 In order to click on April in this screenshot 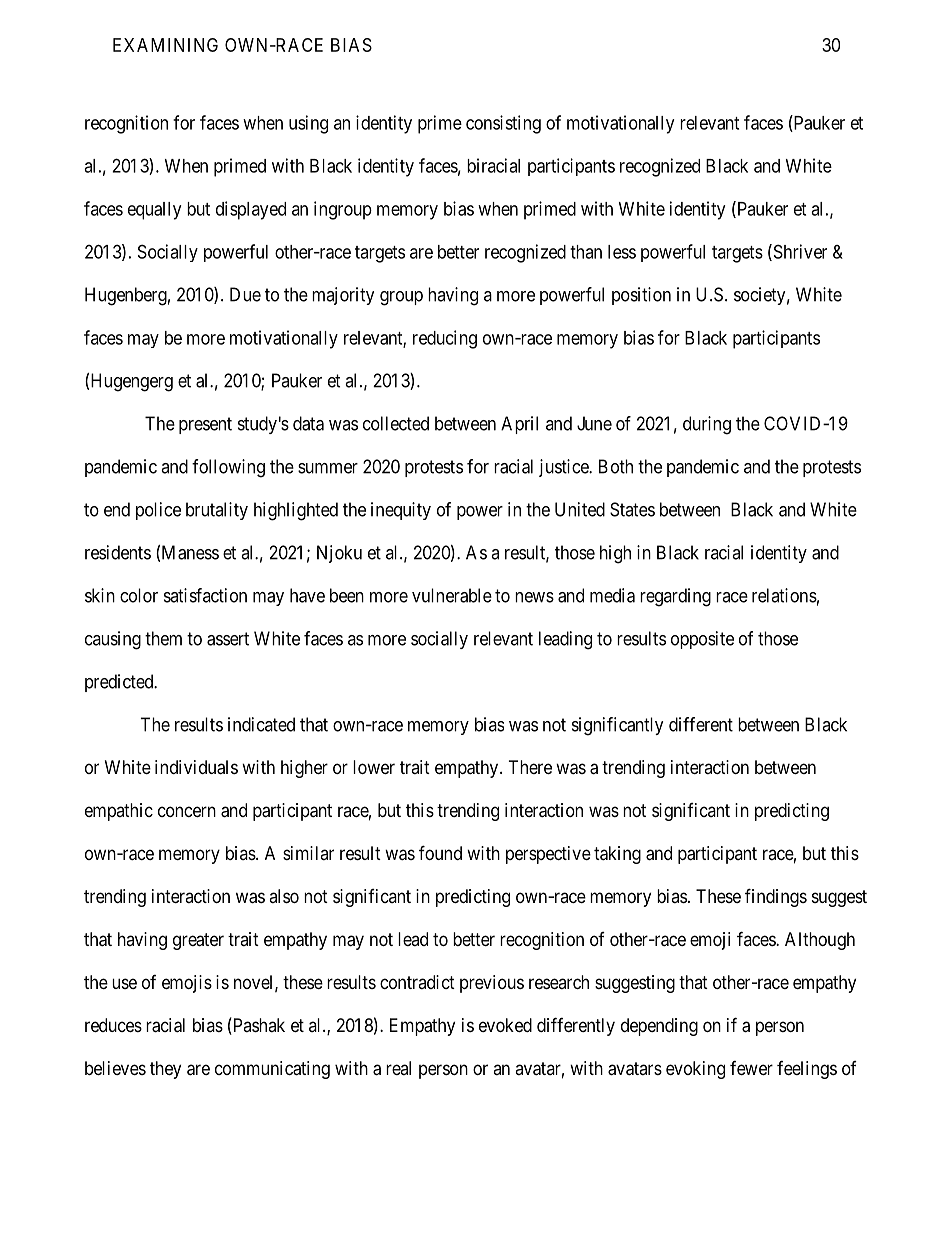, I will do `click(519, 425)`.
